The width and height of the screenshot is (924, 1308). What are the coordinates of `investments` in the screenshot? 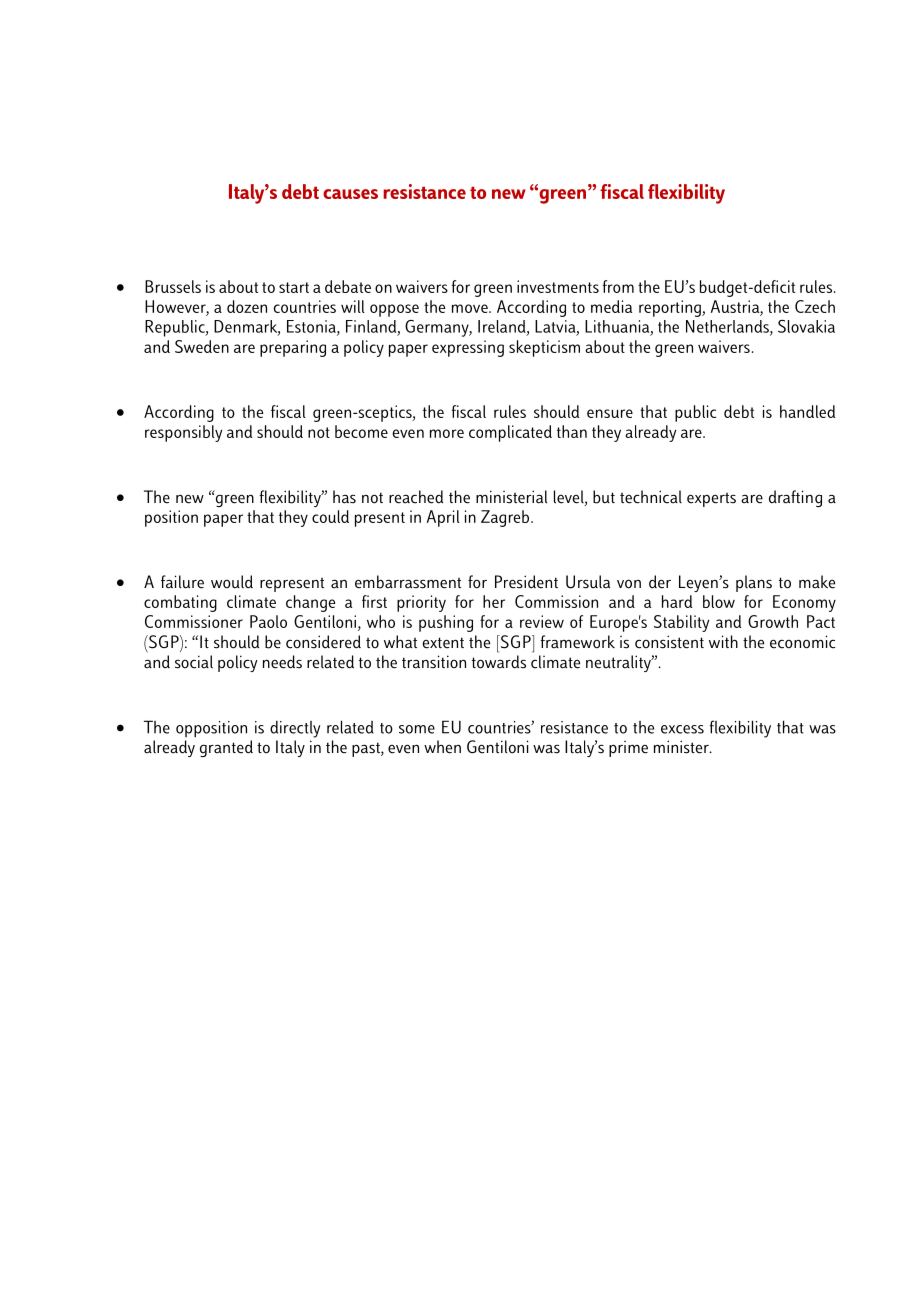 It's located at (558, 286).
